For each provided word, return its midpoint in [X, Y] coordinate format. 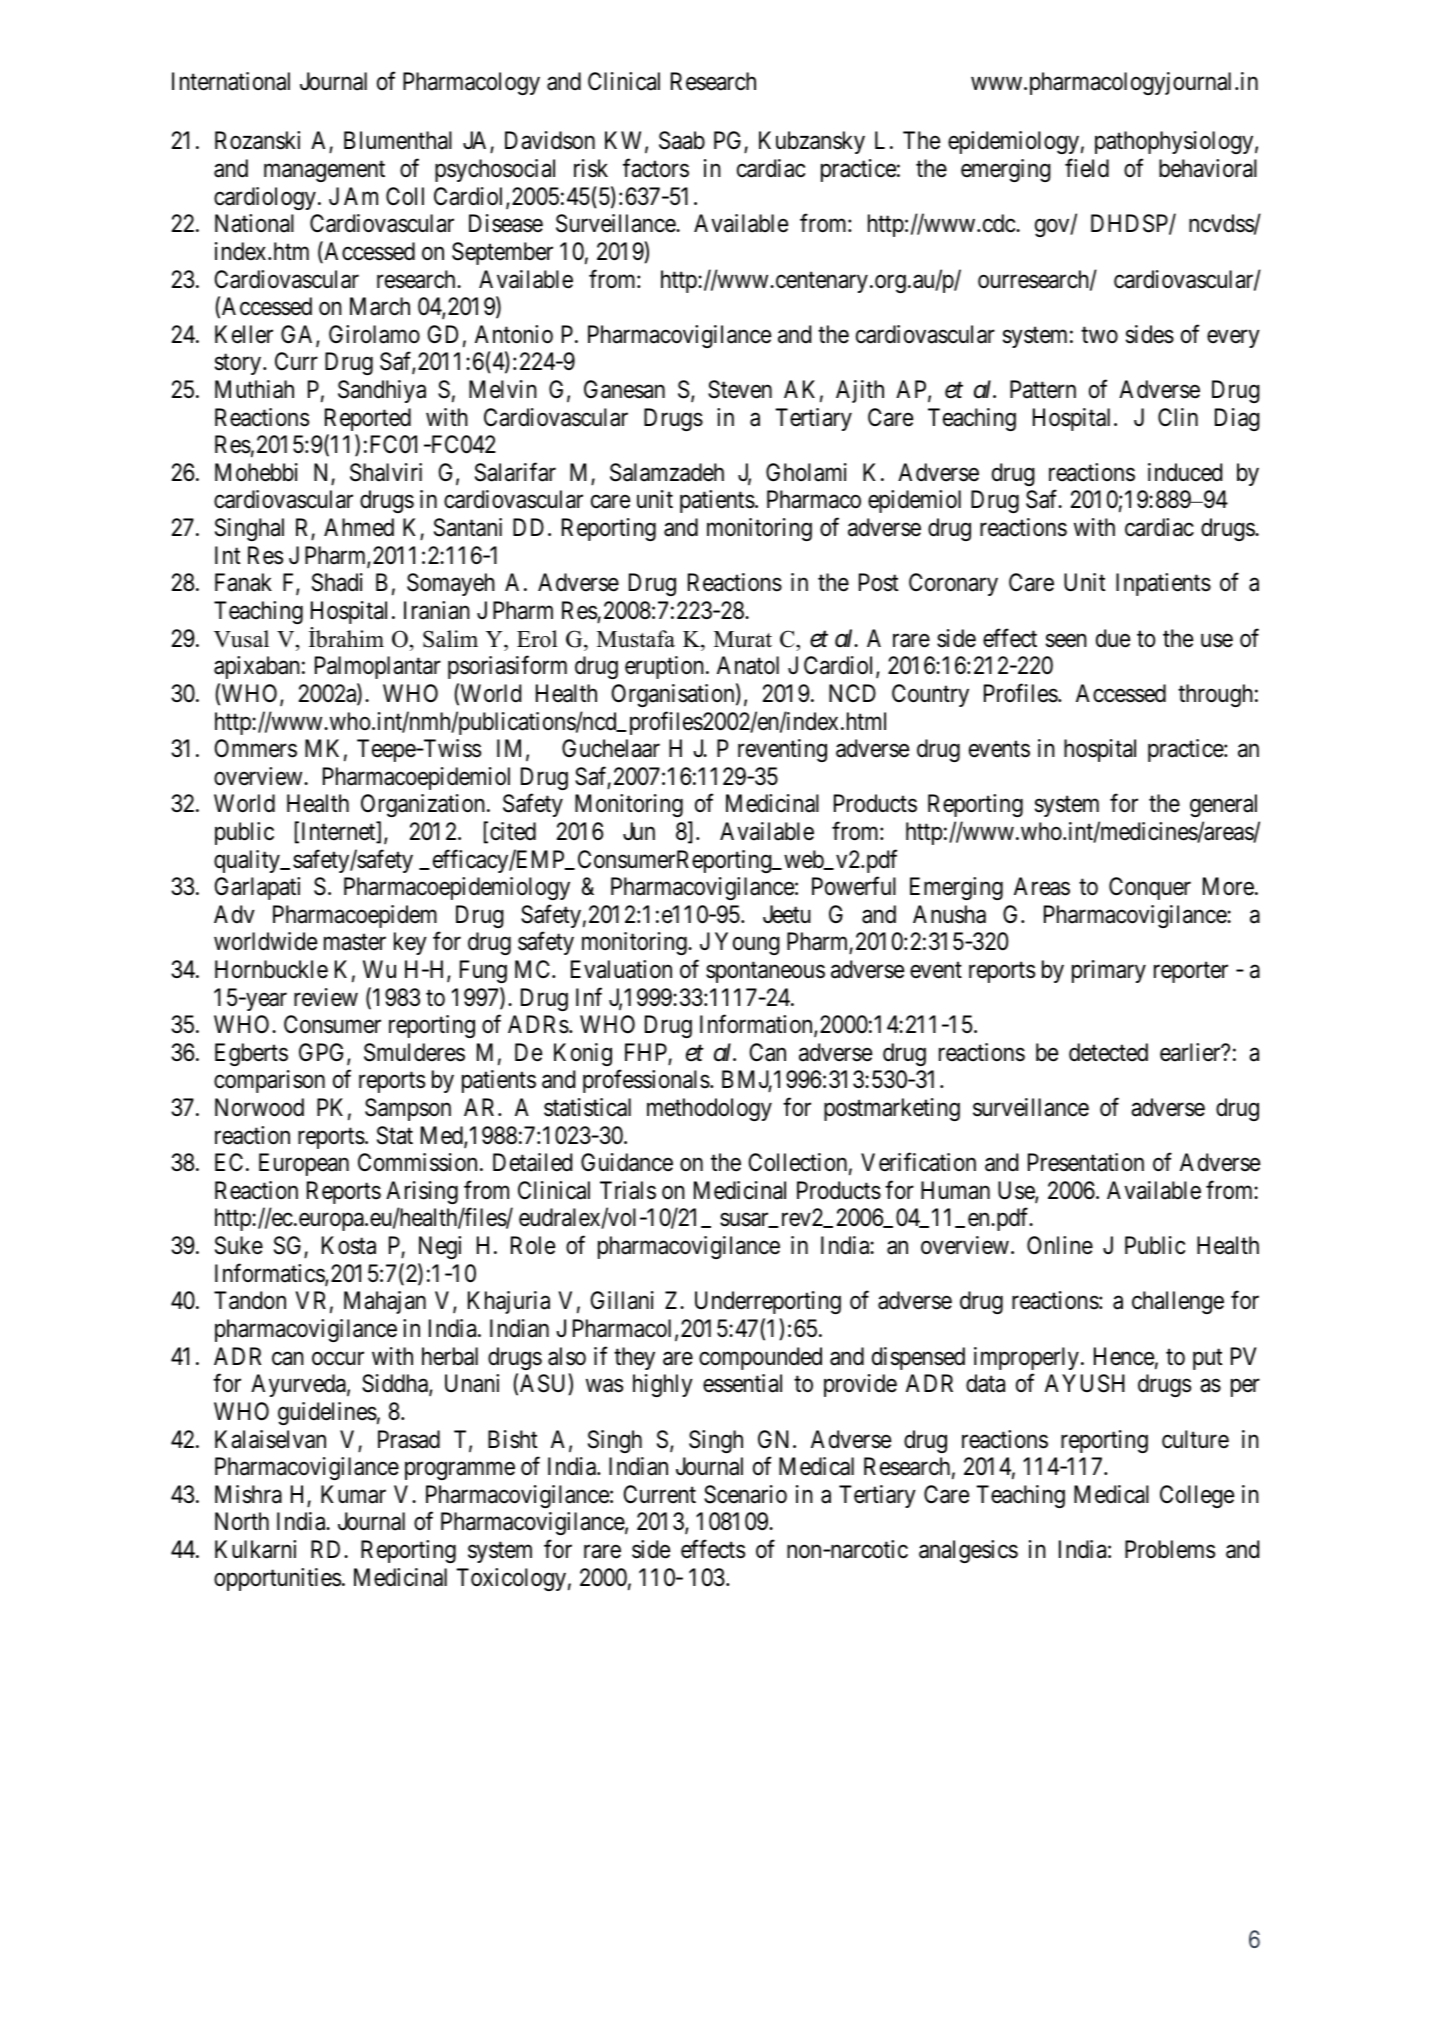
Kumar [353, 1494]
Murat [743, 639]
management [324, 171]
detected [1108, 1052]
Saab [682, 140]
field [1087, 168]
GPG [323, 1053]
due [1113, 638]
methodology [709, 1109]
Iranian [437, 610]
